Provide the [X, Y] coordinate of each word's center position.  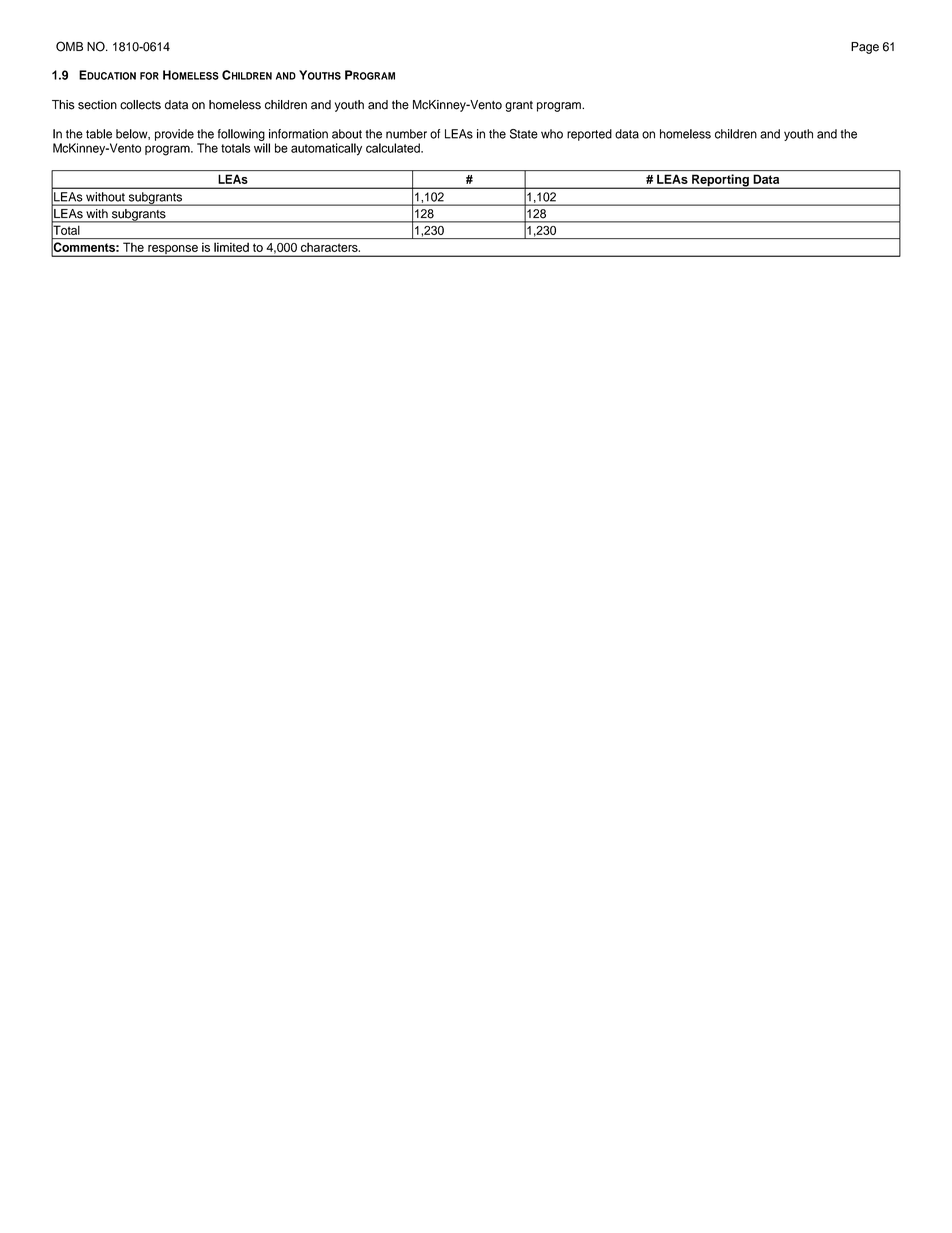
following [242, 136]
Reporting [720, 181]
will [262, 148]
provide [174, 135]
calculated [394, 148]
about [347, 134]
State [524, 134]
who [552, 134]
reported [589, 135]
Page [865, 48]
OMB [69, 46]
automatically [326, 149]
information [298, 134]
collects [140, 105]
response [173, 251]
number [406, 134]
